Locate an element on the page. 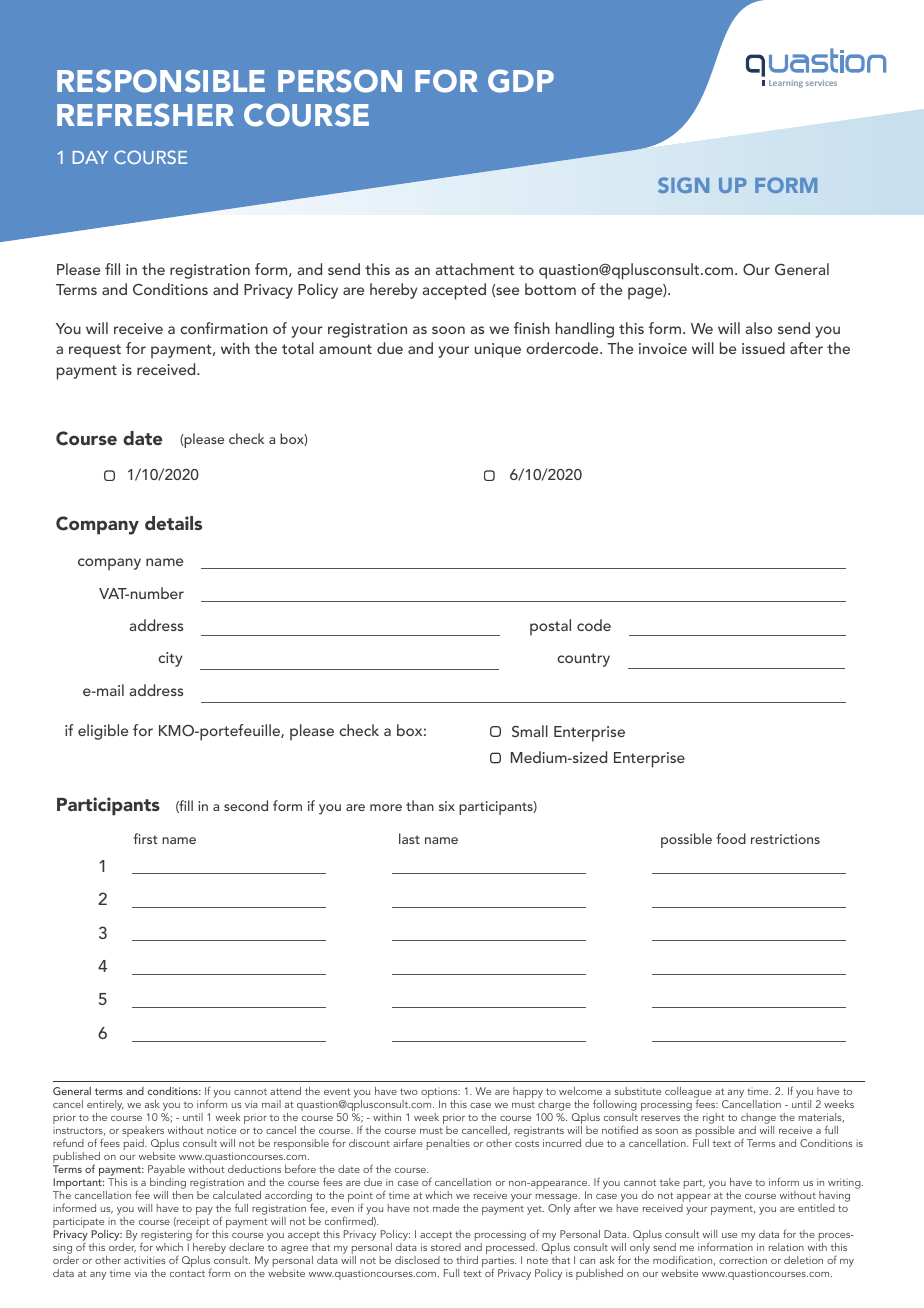 The width and height of the page is (924, 1308). country is located at coordinates (583, 660).
